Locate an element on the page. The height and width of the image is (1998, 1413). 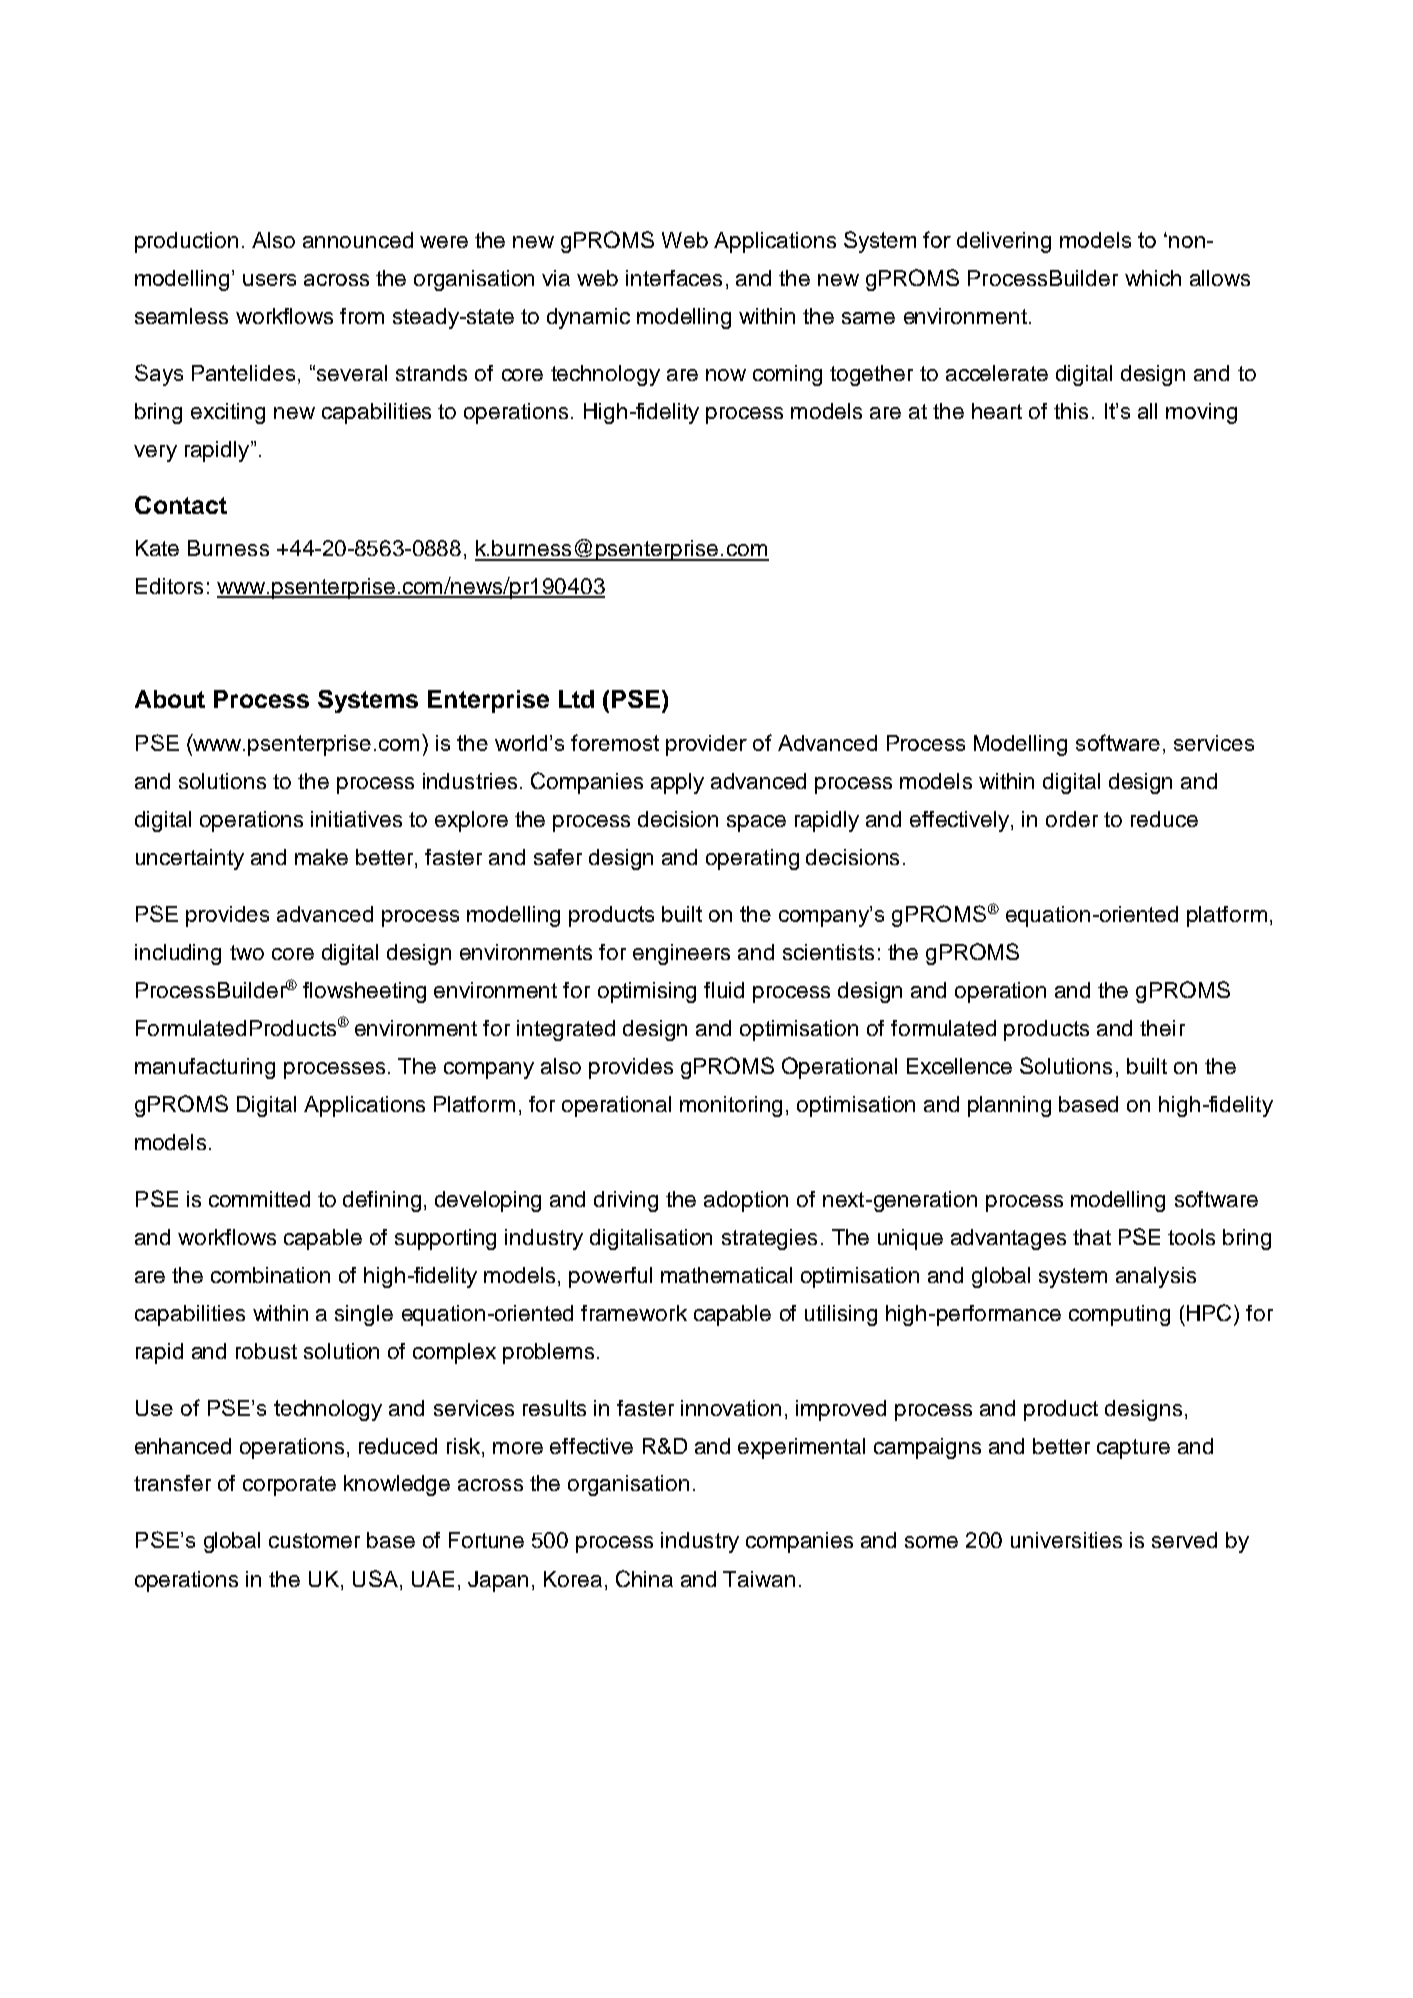
which is located at coordinates (1153, 278).
